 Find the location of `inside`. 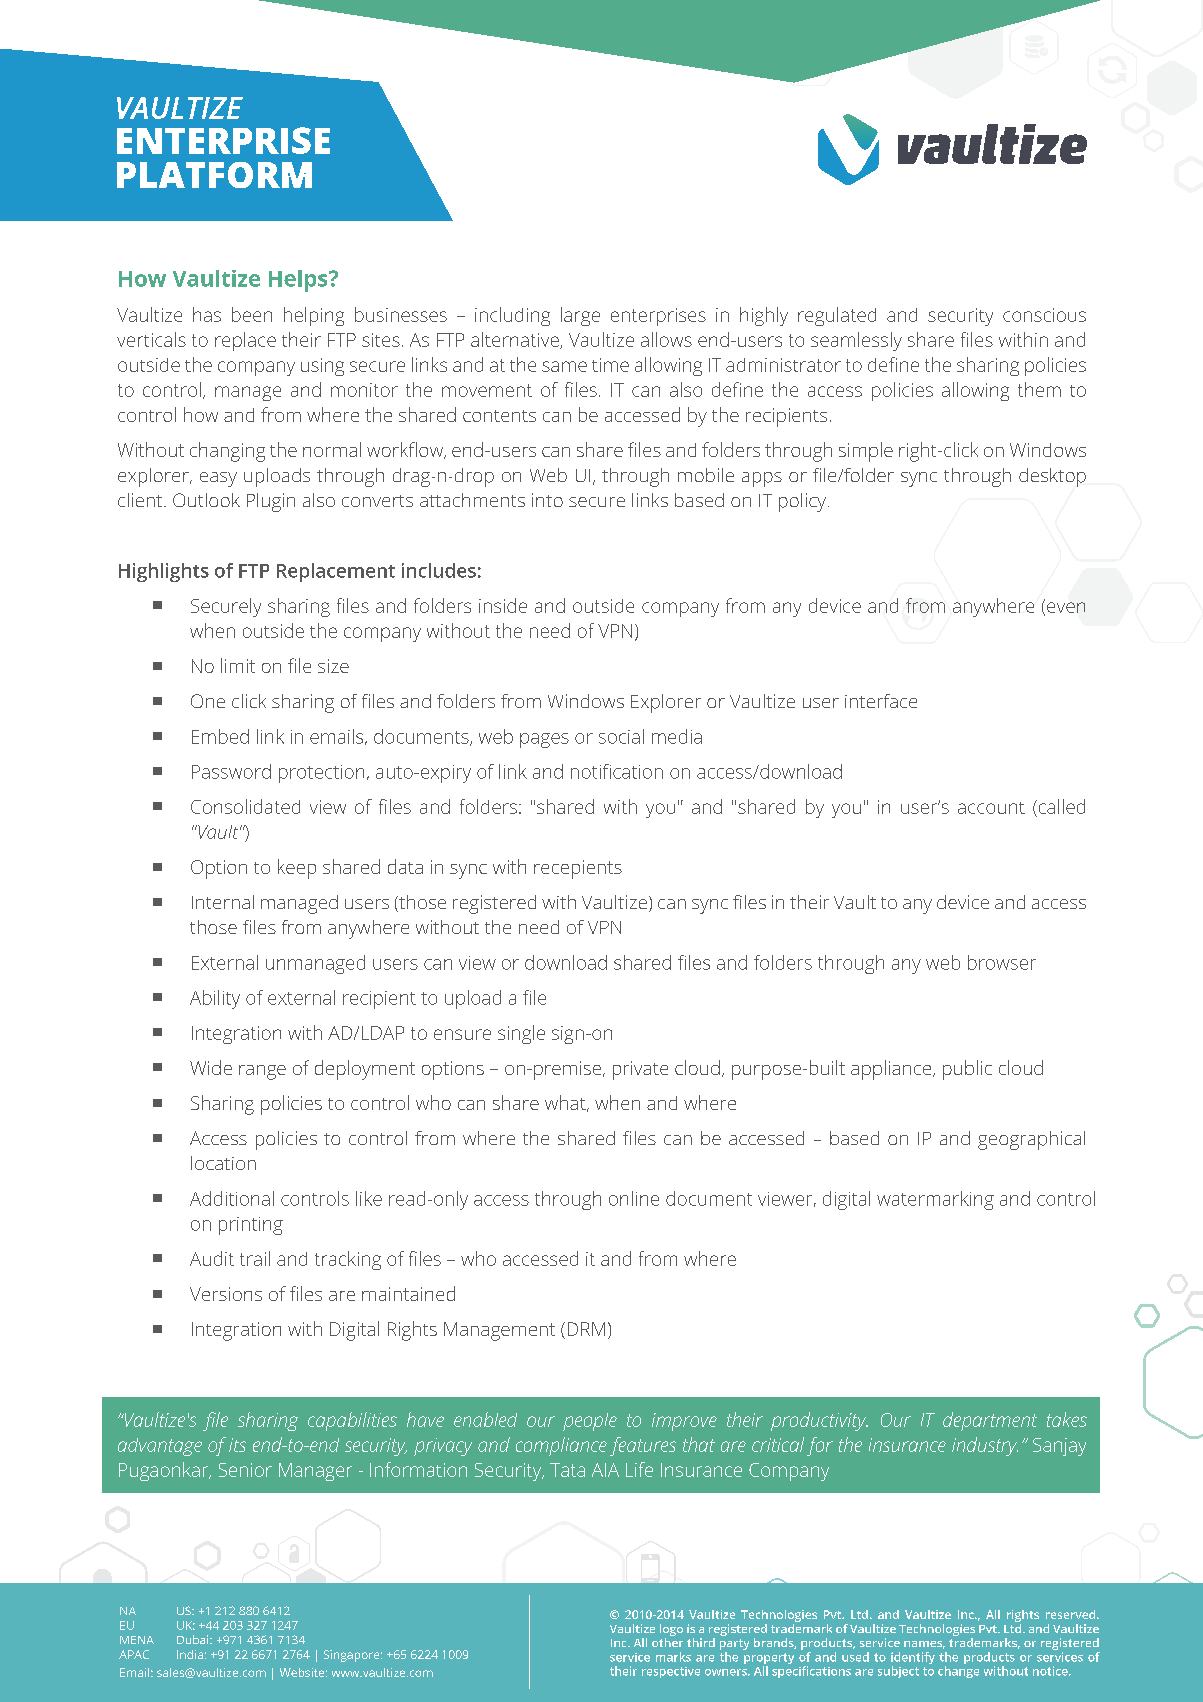

inside is located at coordinates (503, 605).
